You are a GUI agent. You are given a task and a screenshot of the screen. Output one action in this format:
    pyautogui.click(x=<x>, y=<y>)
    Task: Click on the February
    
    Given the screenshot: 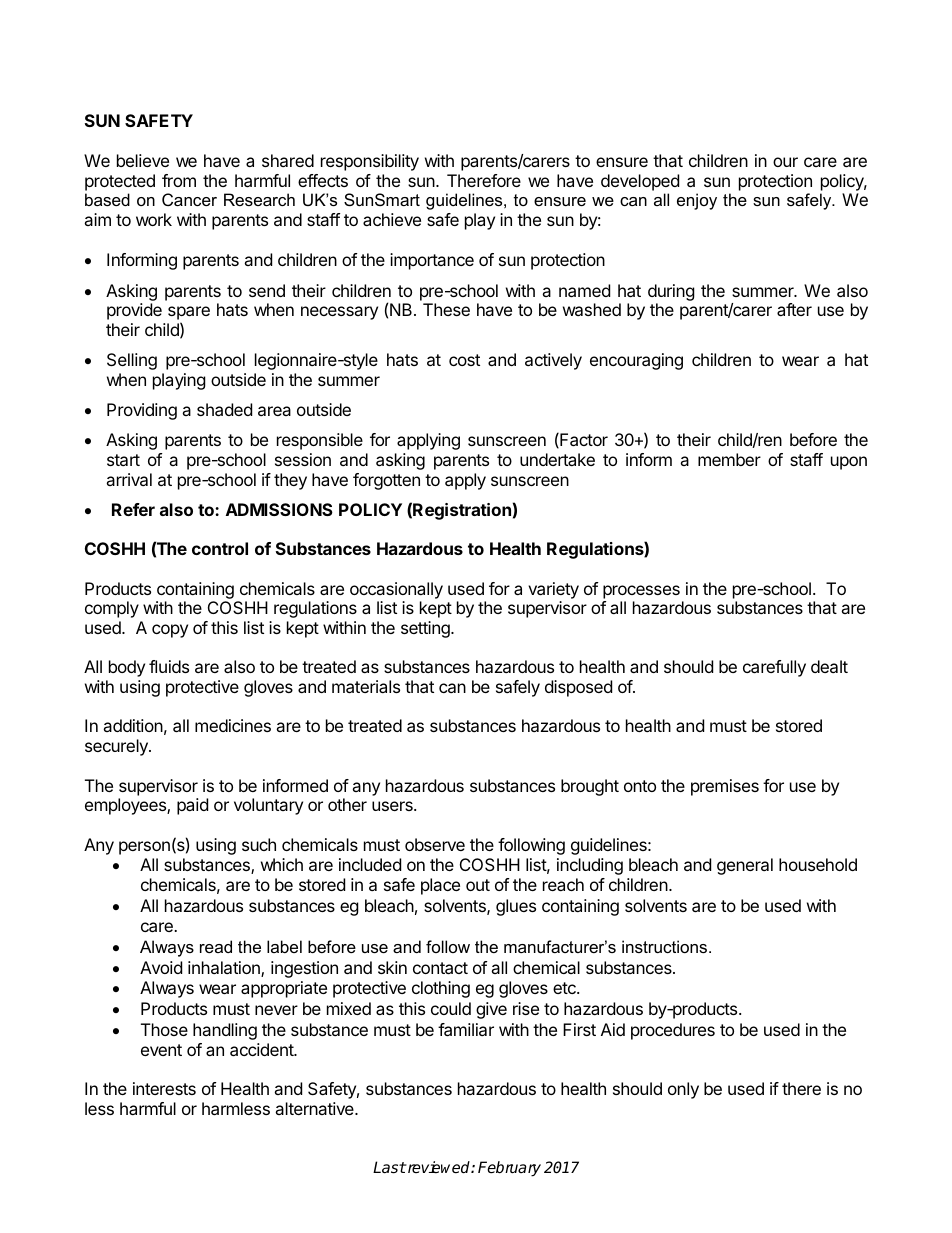 What is the action you would take?
    pyautogui.click(x=509, y=1169)
